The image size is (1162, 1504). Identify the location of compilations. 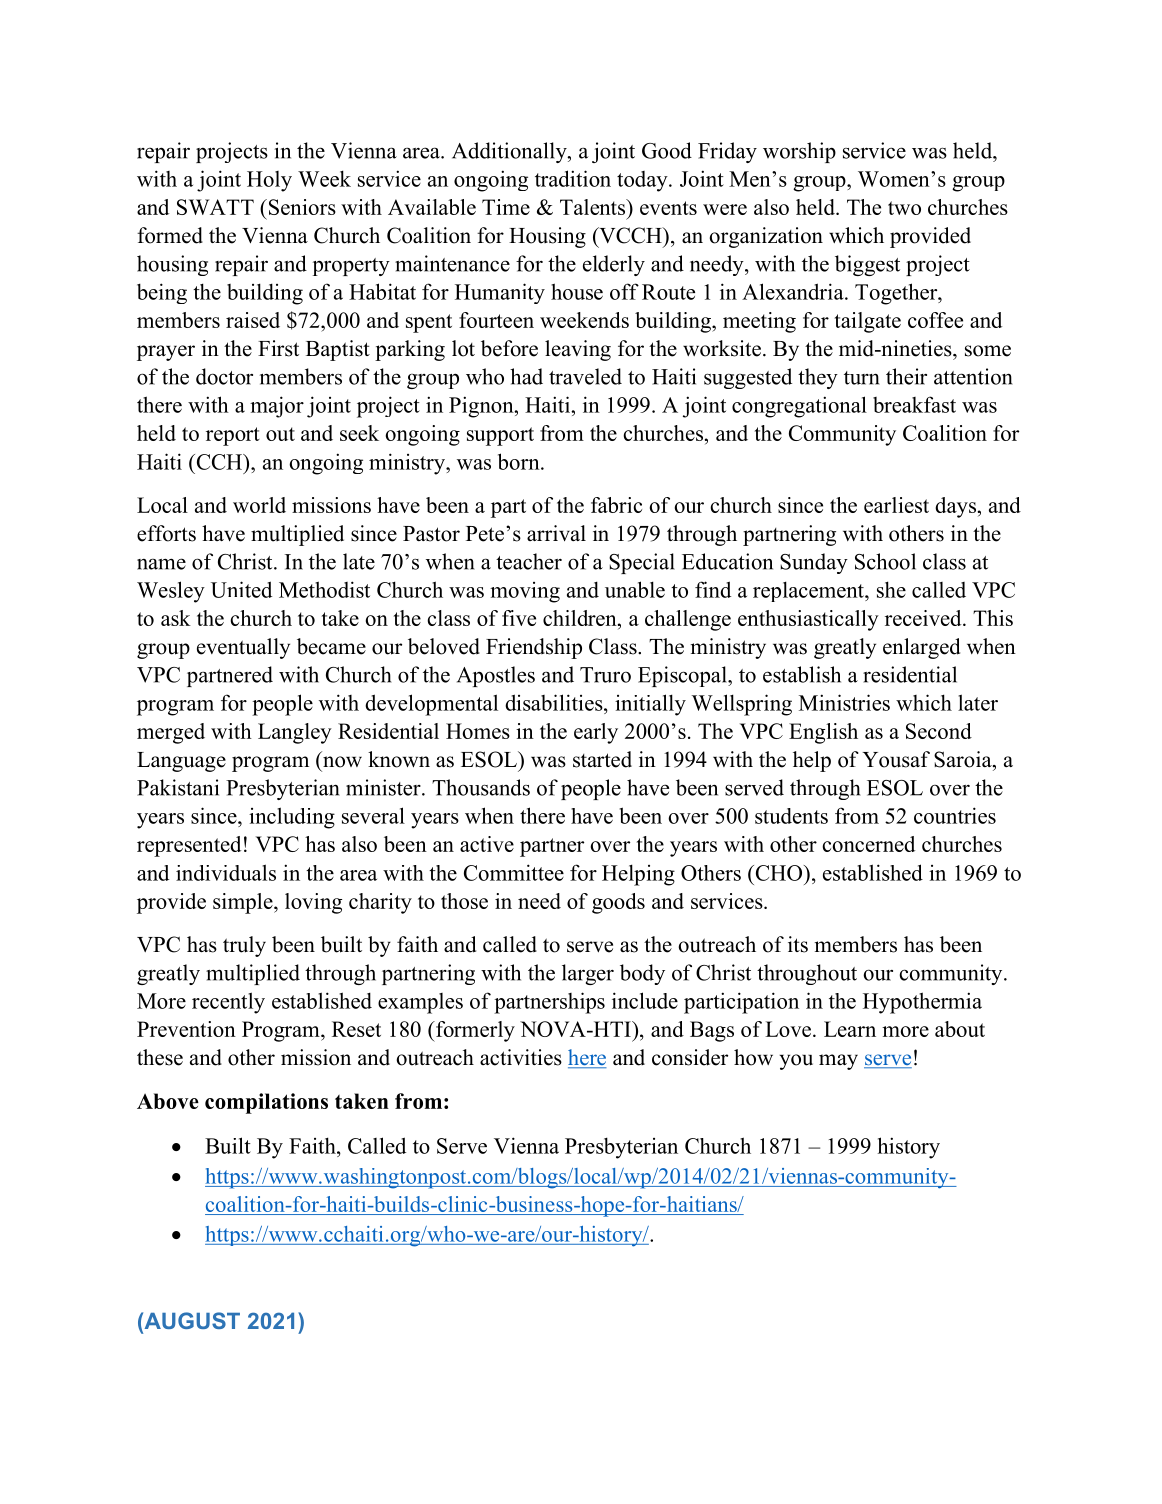
(266, 1103).
